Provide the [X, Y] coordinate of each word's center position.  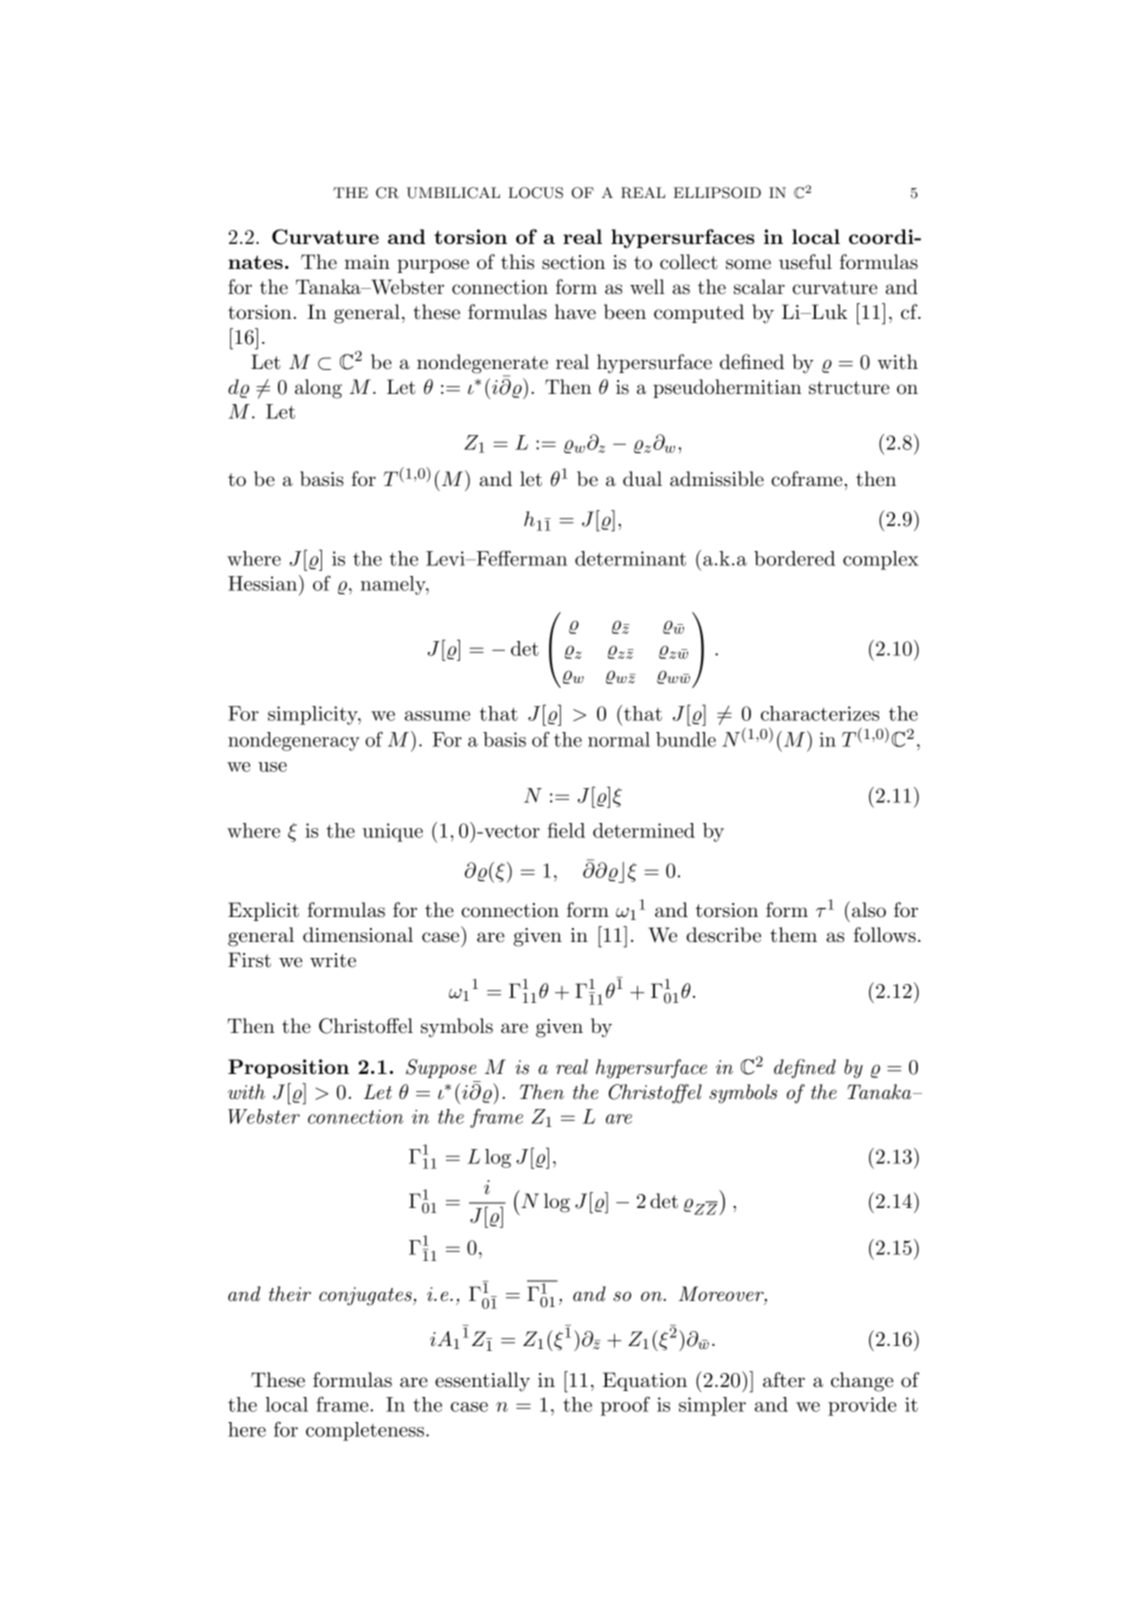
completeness [365, 1431]
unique [393, 832]
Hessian [262, 583]
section [573, 262]
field [566, 830]
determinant [630, 558]
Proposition [288, 1068]
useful [805, 262]
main [367, 262]
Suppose [441, 1068]
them [793, 935]
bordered [794, 558]
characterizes [820, 713]
